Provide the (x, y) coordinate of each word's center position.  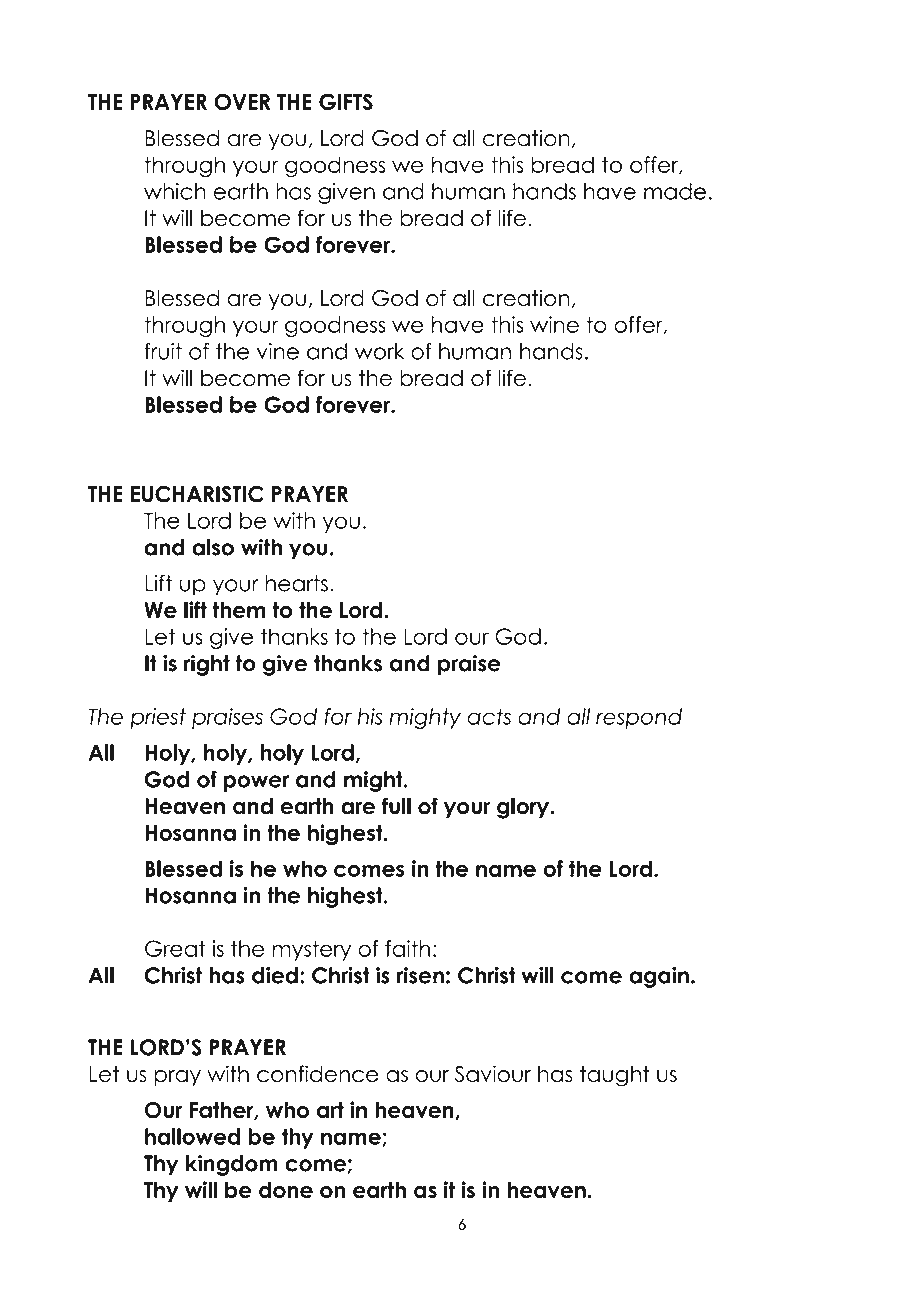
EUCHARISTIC (197, 494)
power (256, 783)
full (396, 806)
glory (524, 808)
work (379, 351)
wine (554, 324)
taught (614, 1076)
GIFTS (346, 102)
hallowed (192, 1136)
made (675, 191)
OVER (242, 102)
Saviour (493, 1074)
